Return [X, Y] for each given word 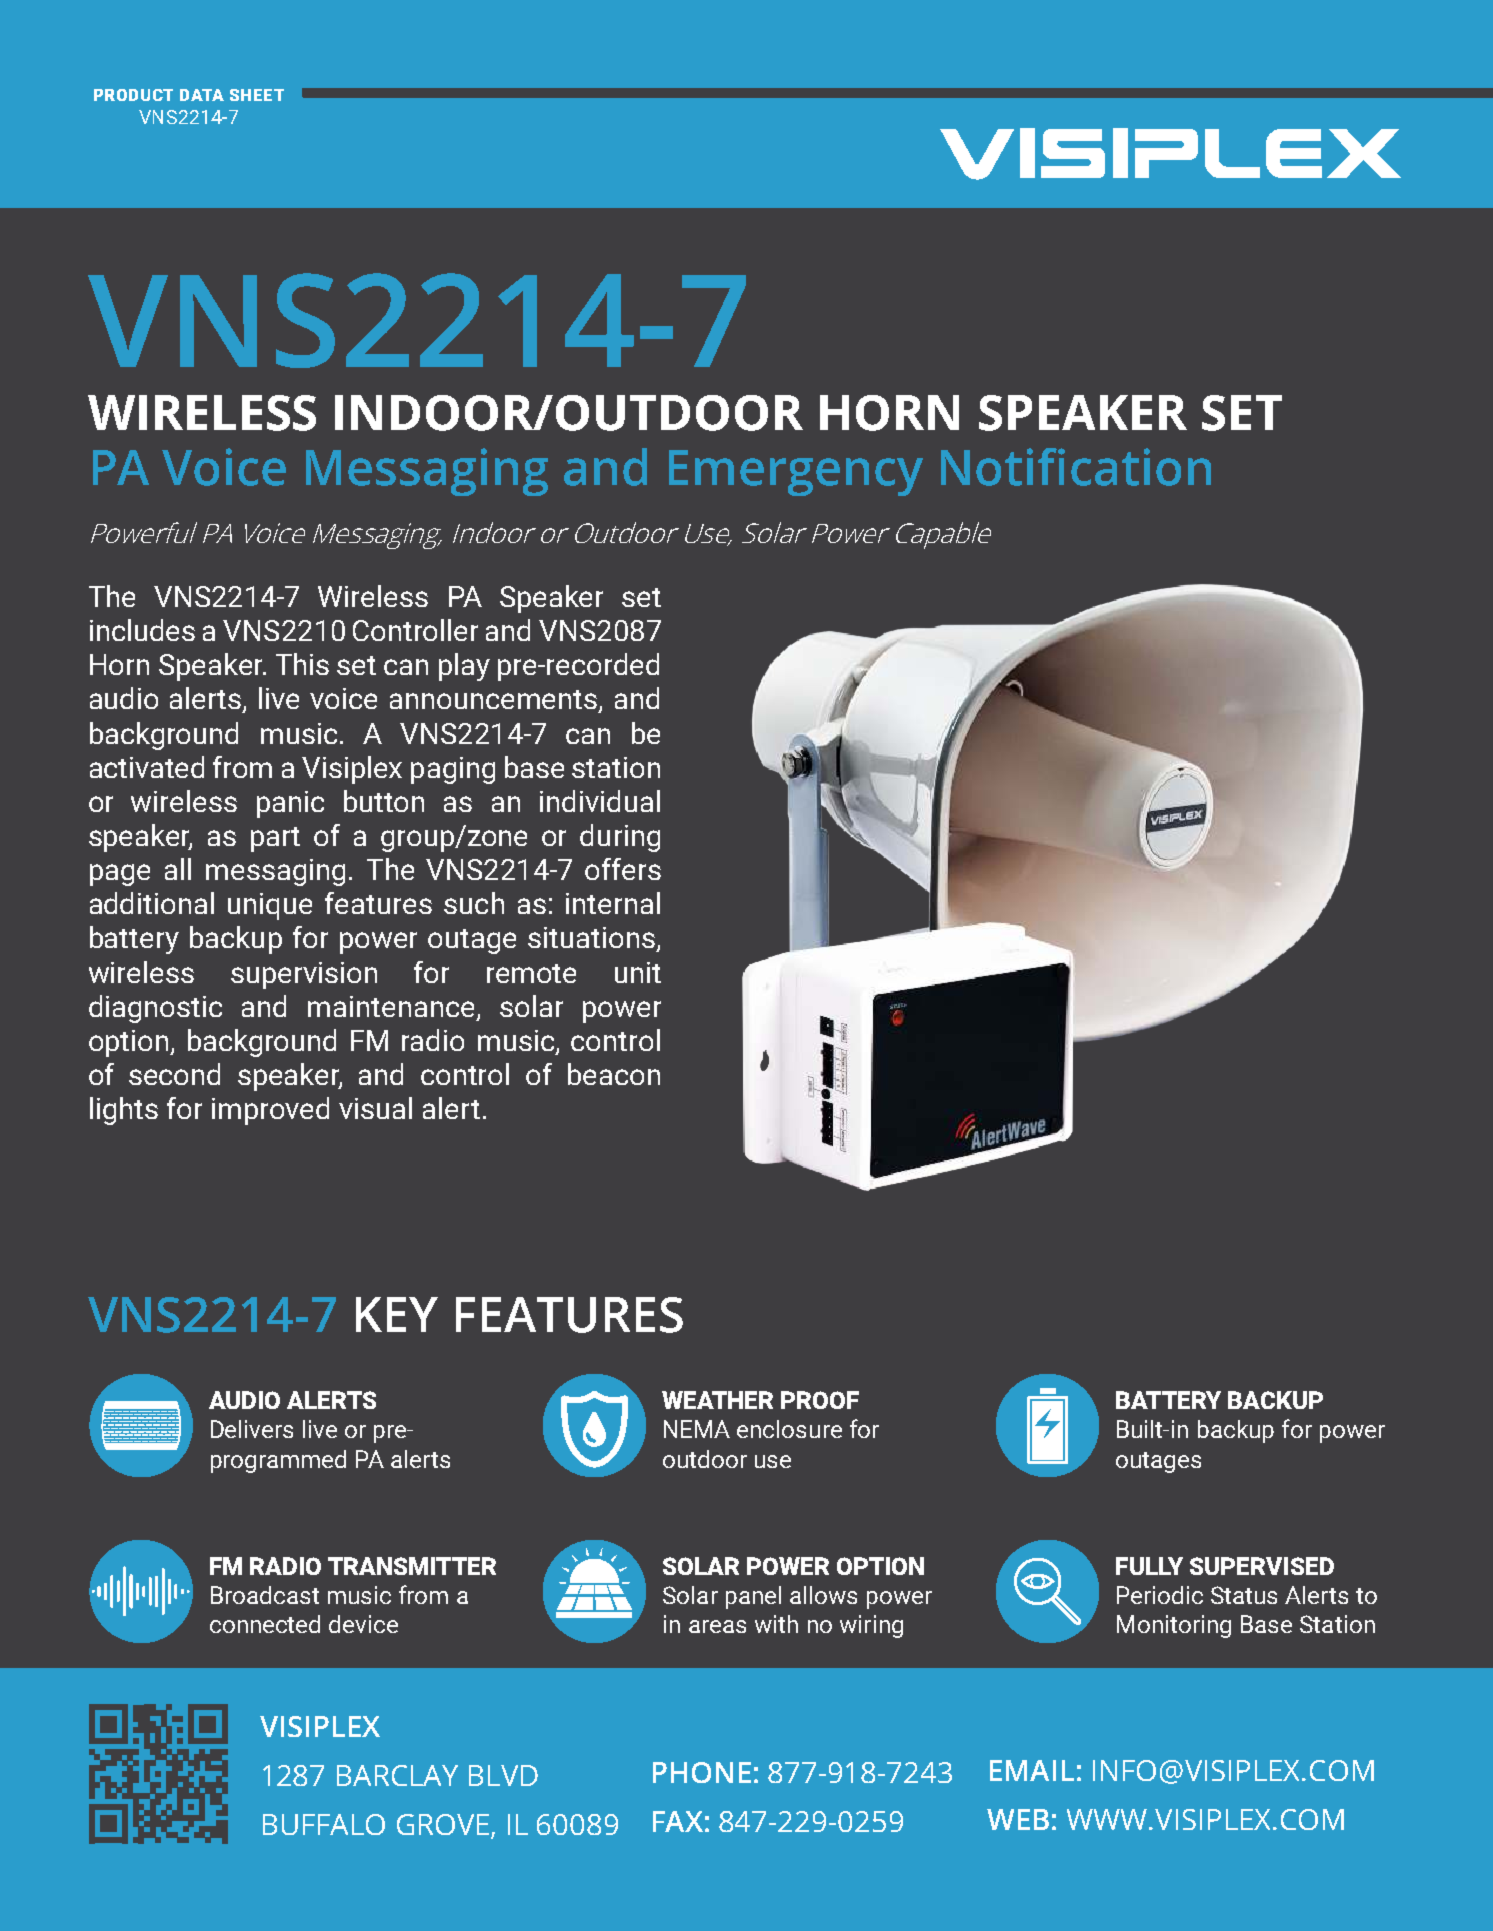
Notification [1076, 467]
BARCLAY [397, 1775]
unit [638, 972]
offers [623, 869]
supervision [304, 975]
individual [600, 801]
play [464, 667]
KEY [397, 1314]
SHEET [257, 95]
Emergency [796, 473]
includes [142, 630]
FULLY [1149, 1566]
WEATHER [717, 1400]
